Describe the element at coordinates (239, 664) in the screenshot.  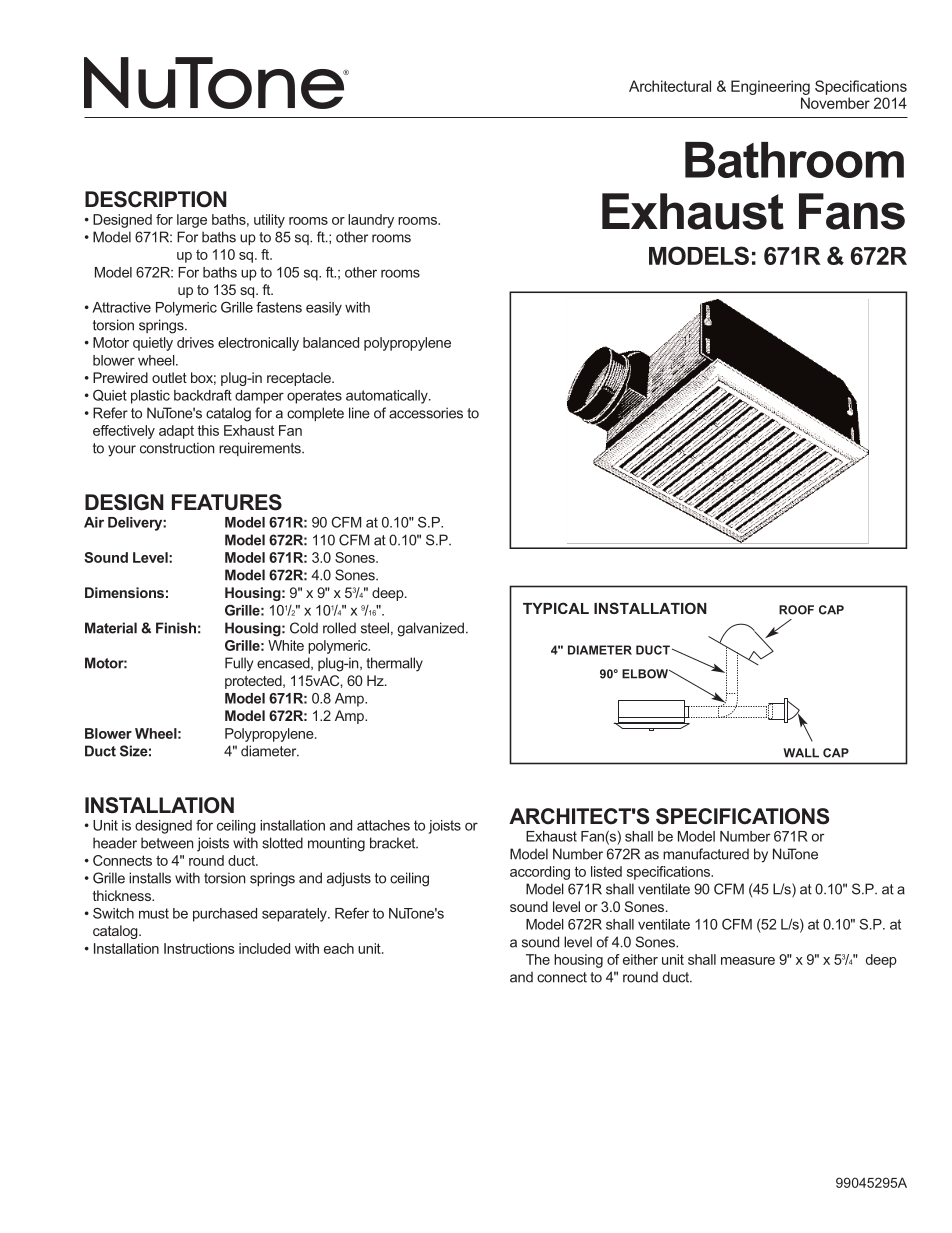
I see `Fully` at that location.
